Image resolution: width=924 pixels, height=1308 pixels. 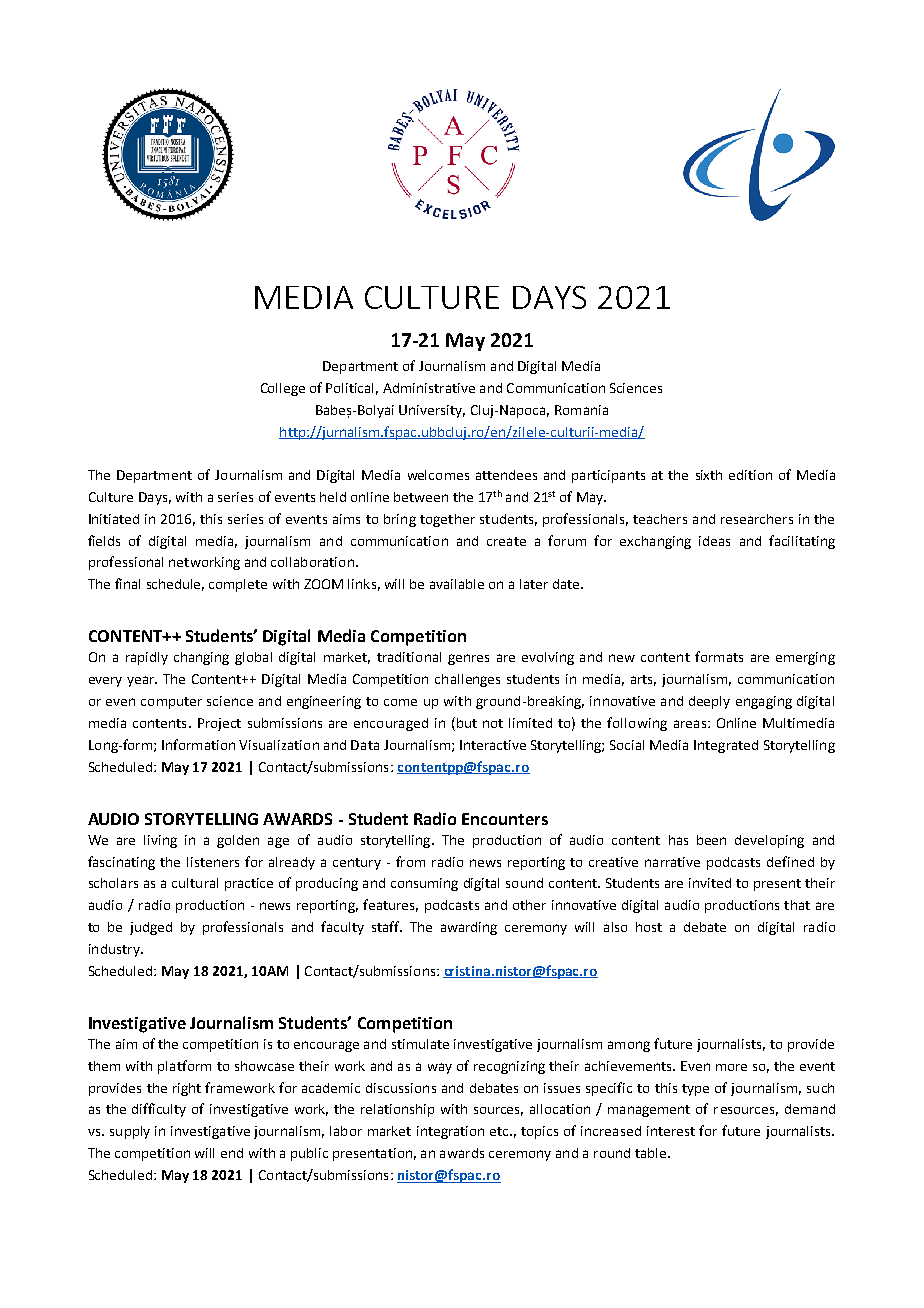 What do you see at coordinates (283, 389) in the image?
I see `College` at bounding box center [283, 389].
